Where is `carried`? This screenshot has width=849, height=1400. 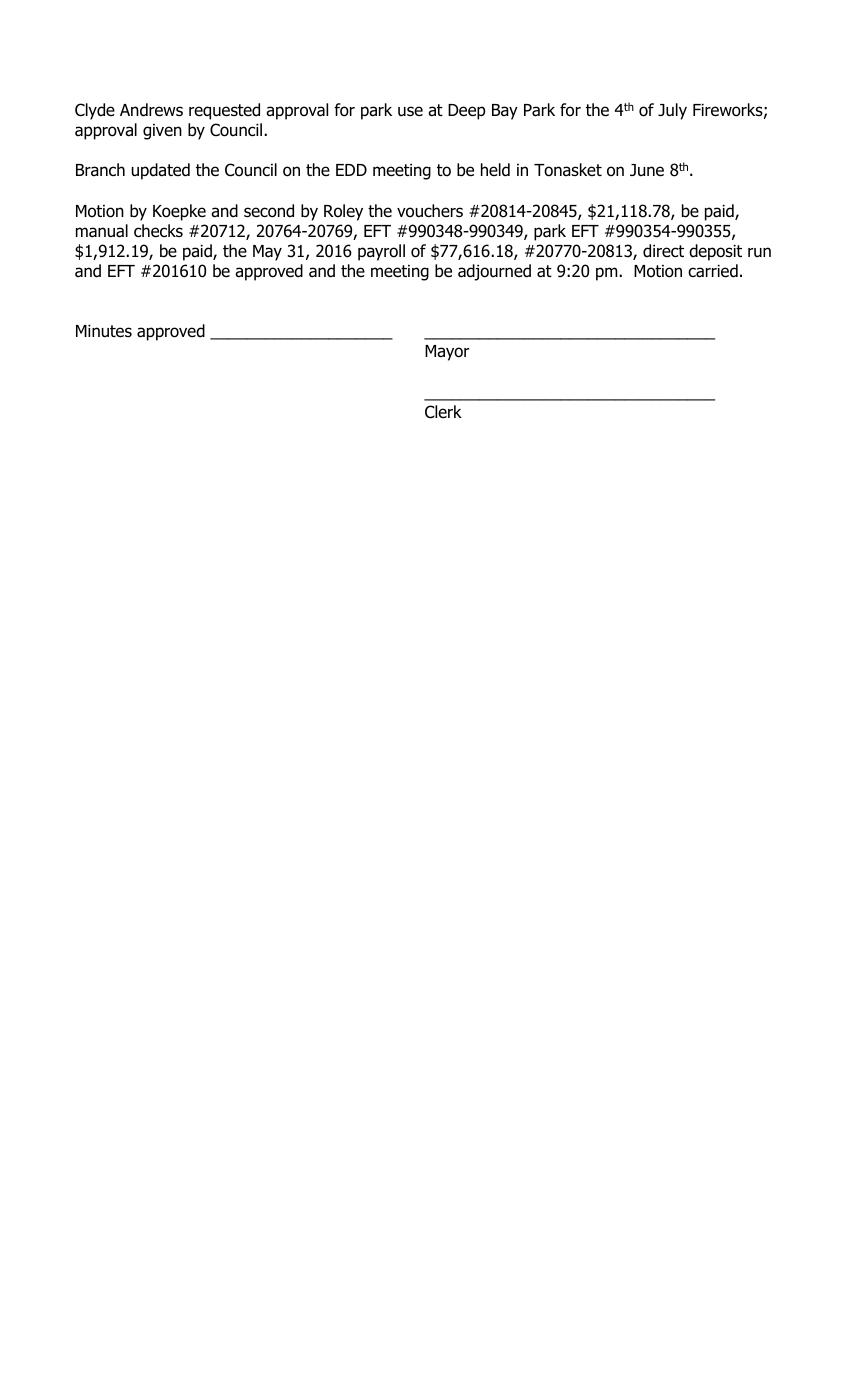 carried is located at coordinates (713, 271).
